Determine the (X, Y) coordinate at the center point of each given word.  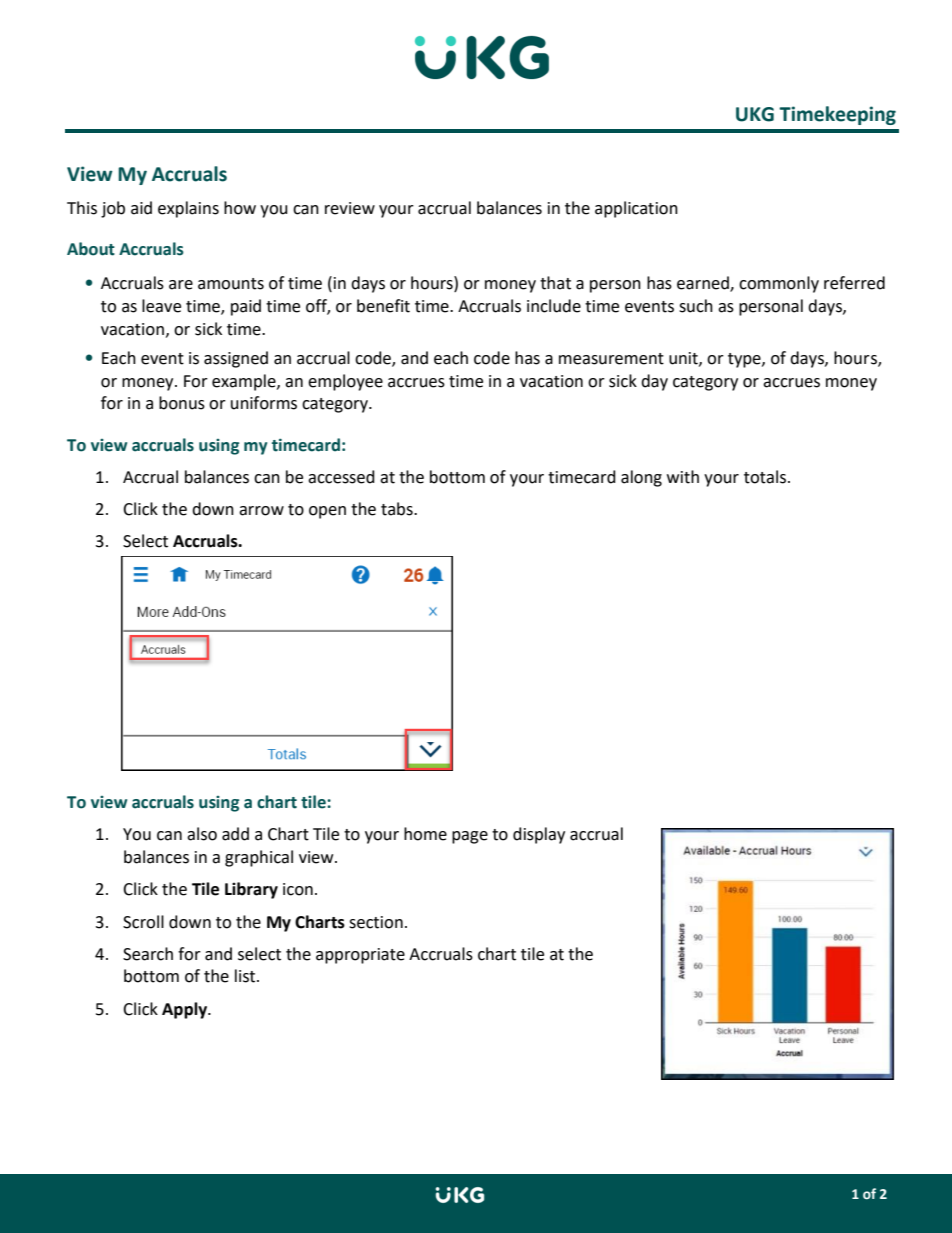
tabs (398, 509)
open (327, 512)
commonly (779, 284)
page (470, 837)
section (376, 922)
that (555, 283)
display (539, 835)
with (683, 477)
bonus (182, 403)
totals (765, 477)
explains (188, 209)
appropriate (360, 956)
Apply (185, 1010)
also (202, 834)
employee (345, 382)
